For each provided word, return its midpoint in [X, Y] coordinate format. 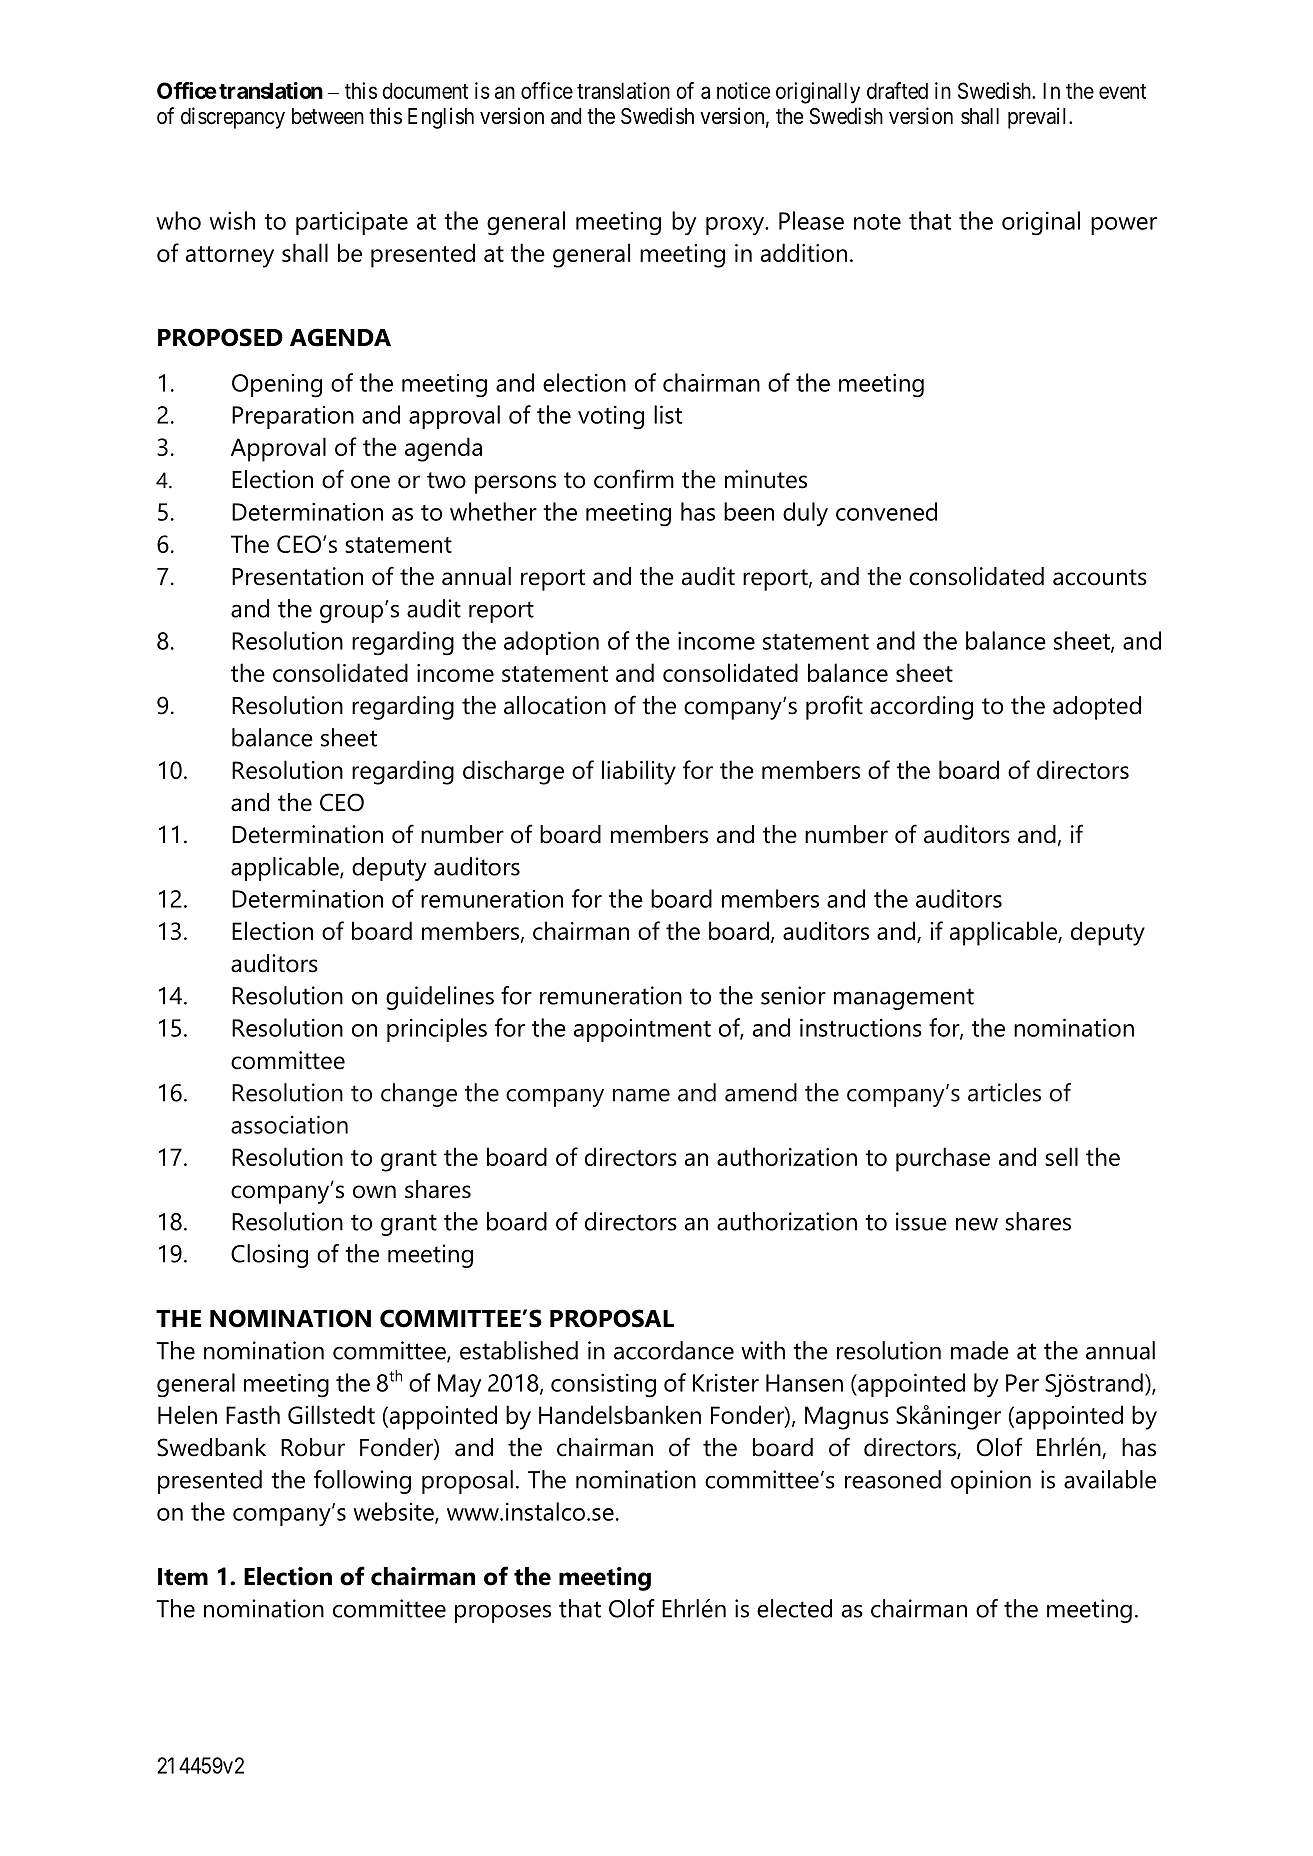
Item [183, 1577]
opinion [991, 1482]
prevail [1039, 118]
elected [794, 1608]
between [328, 116]
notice [743, 90]
